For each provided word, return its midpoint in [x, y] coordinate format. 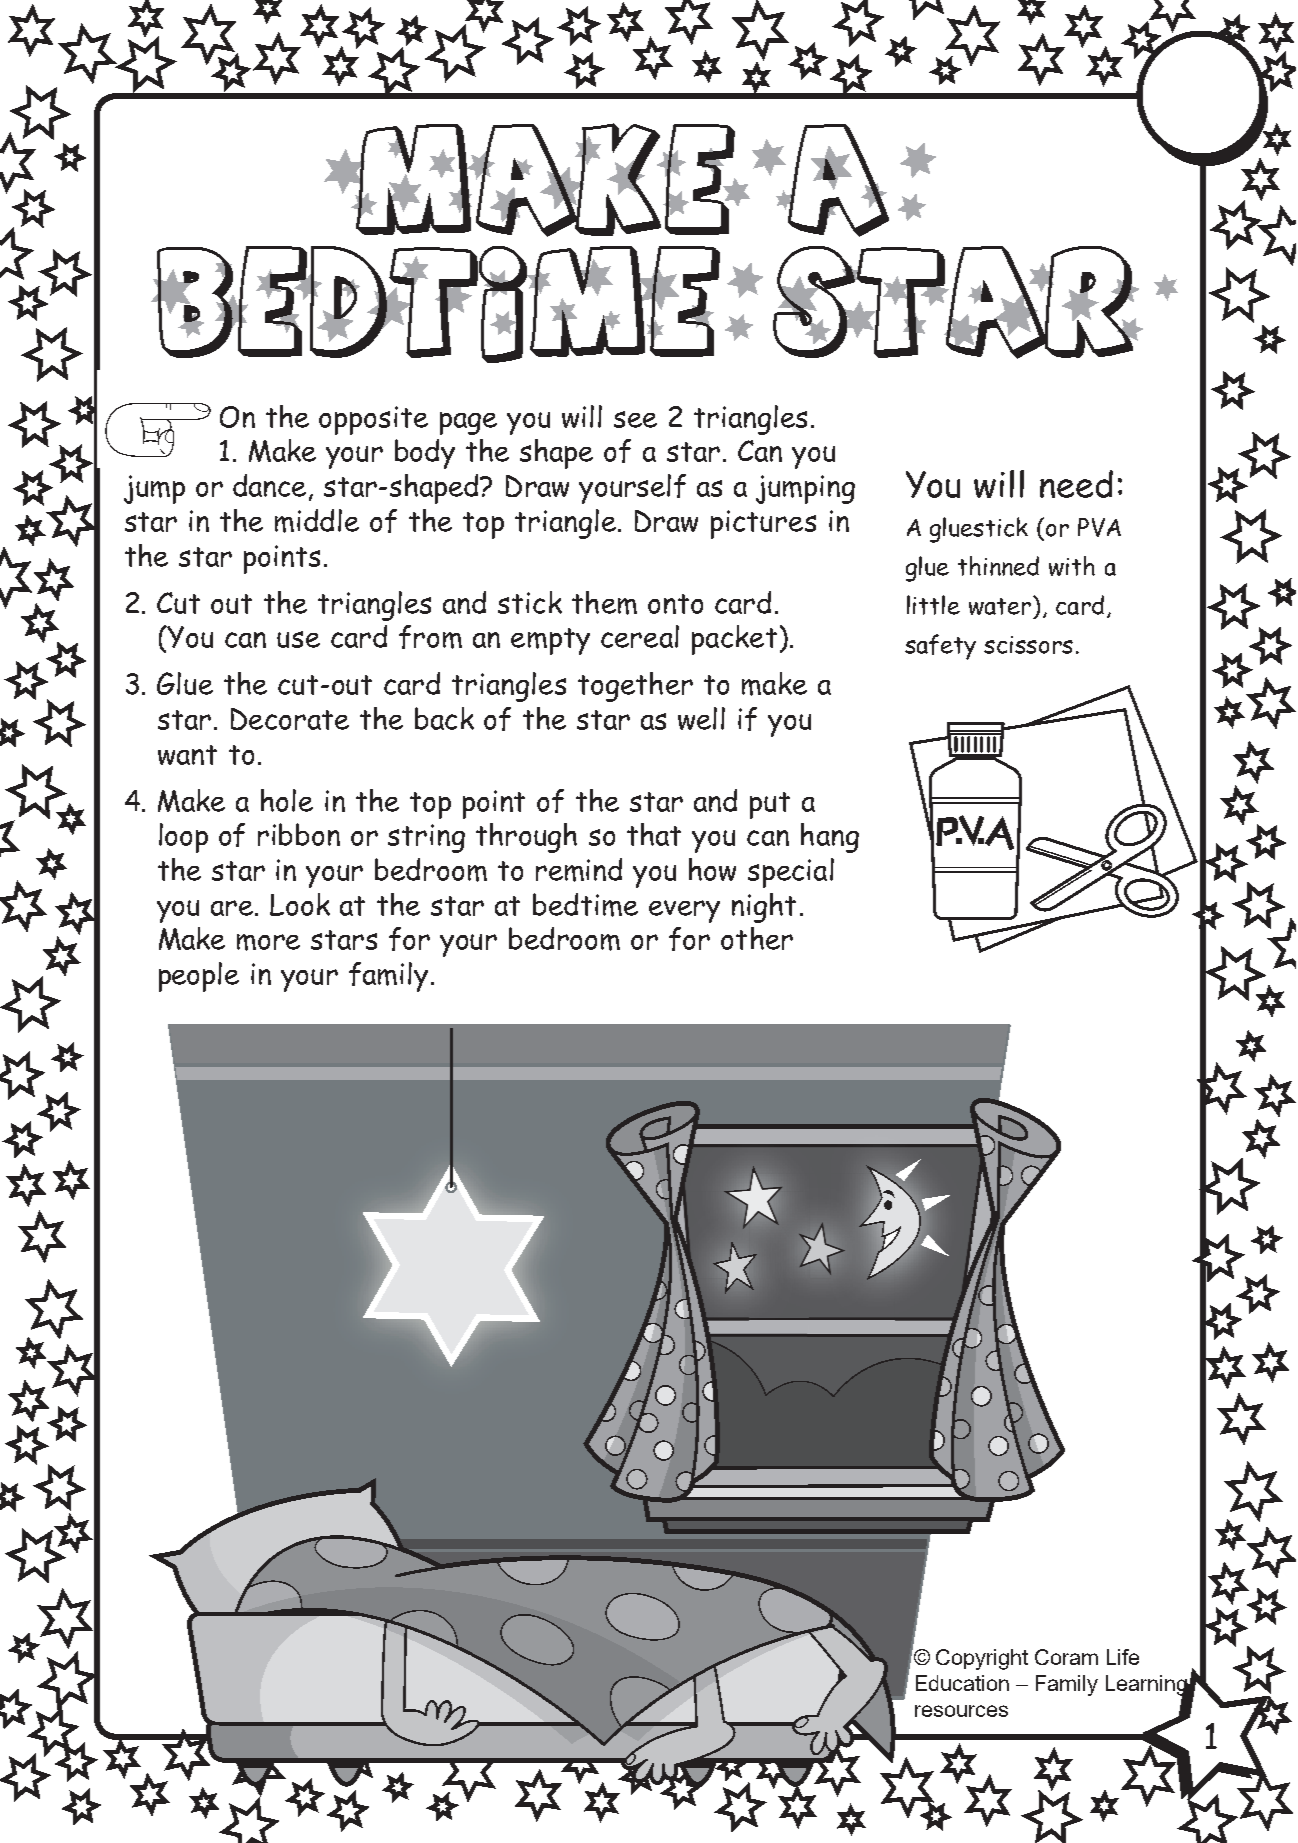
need [1076, 484]
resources [961, 1711]
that [654, 834]
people [199, 977]
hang [830, 838]
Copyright [982, 1659]
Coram [1066, 1657]
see [635, 419]
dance [269, 485]
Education [962, 1683]
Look [300, 904]
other [757, 938]
